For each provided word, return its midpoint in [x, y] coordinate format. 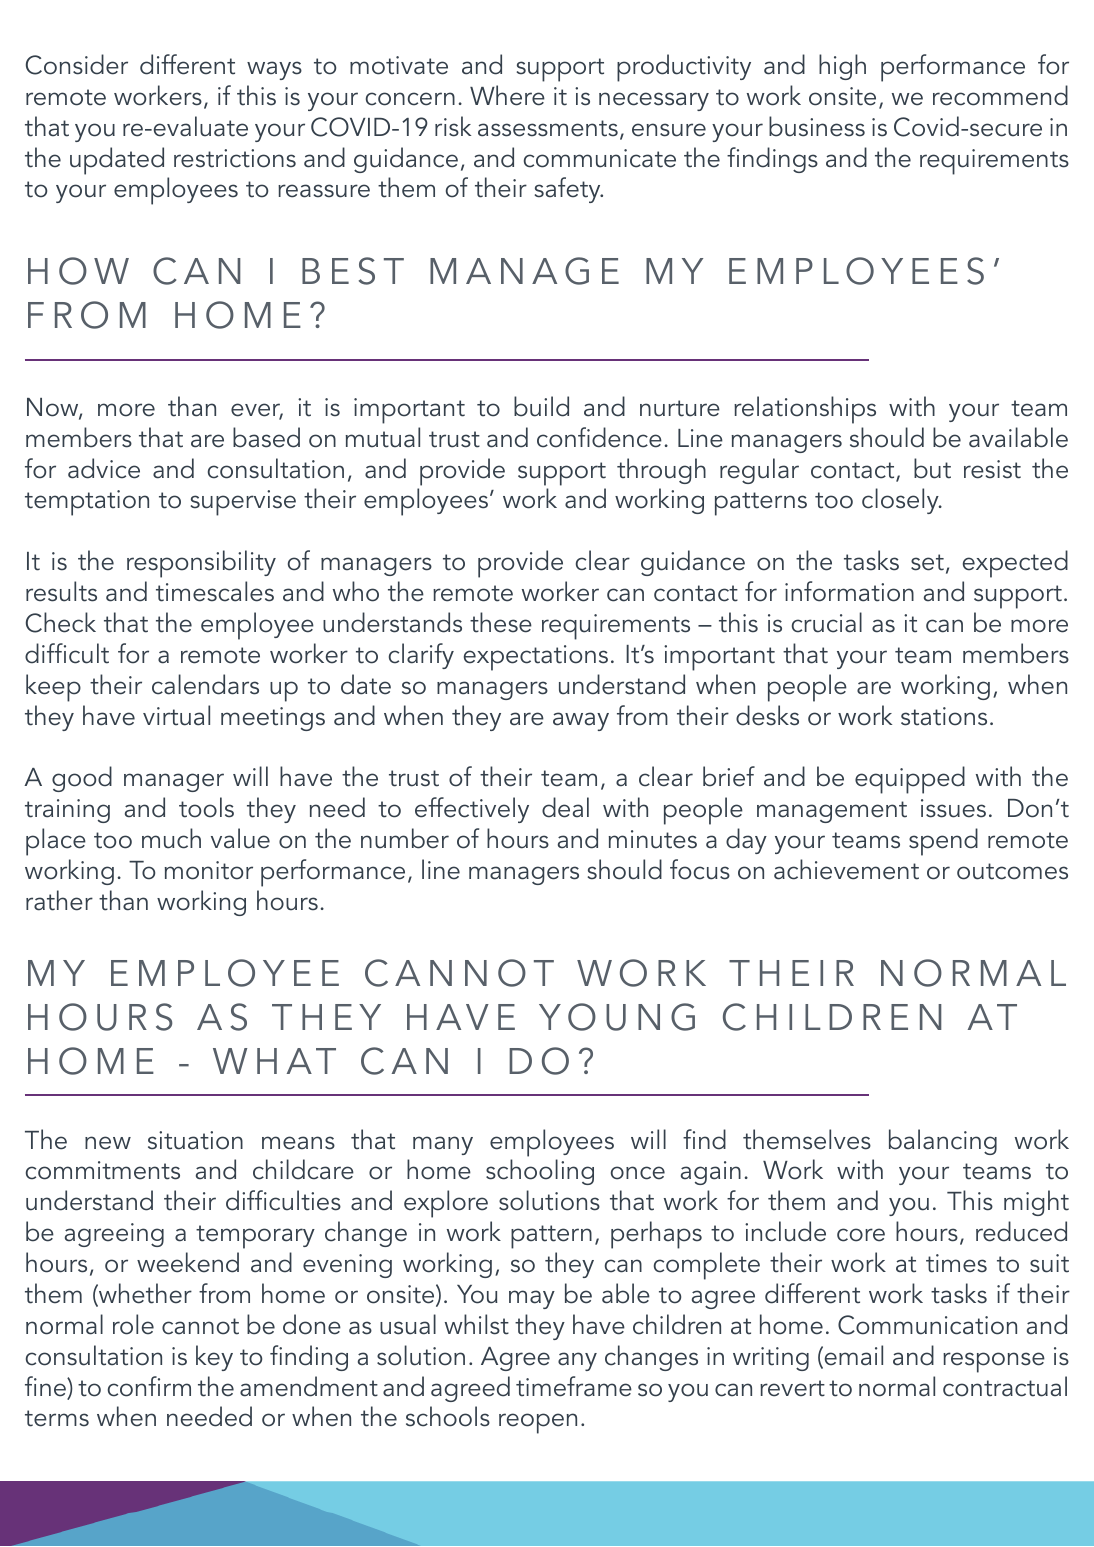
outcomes [1012, 871]
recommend [1000, 95]
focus [700, 869]
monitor [209, 870]
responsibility [201, 564]
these [501, 622]
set [927, 562]
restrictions [235, 158]
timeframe [574, 1386]
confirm [149, 1386]
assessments [548, 128]
